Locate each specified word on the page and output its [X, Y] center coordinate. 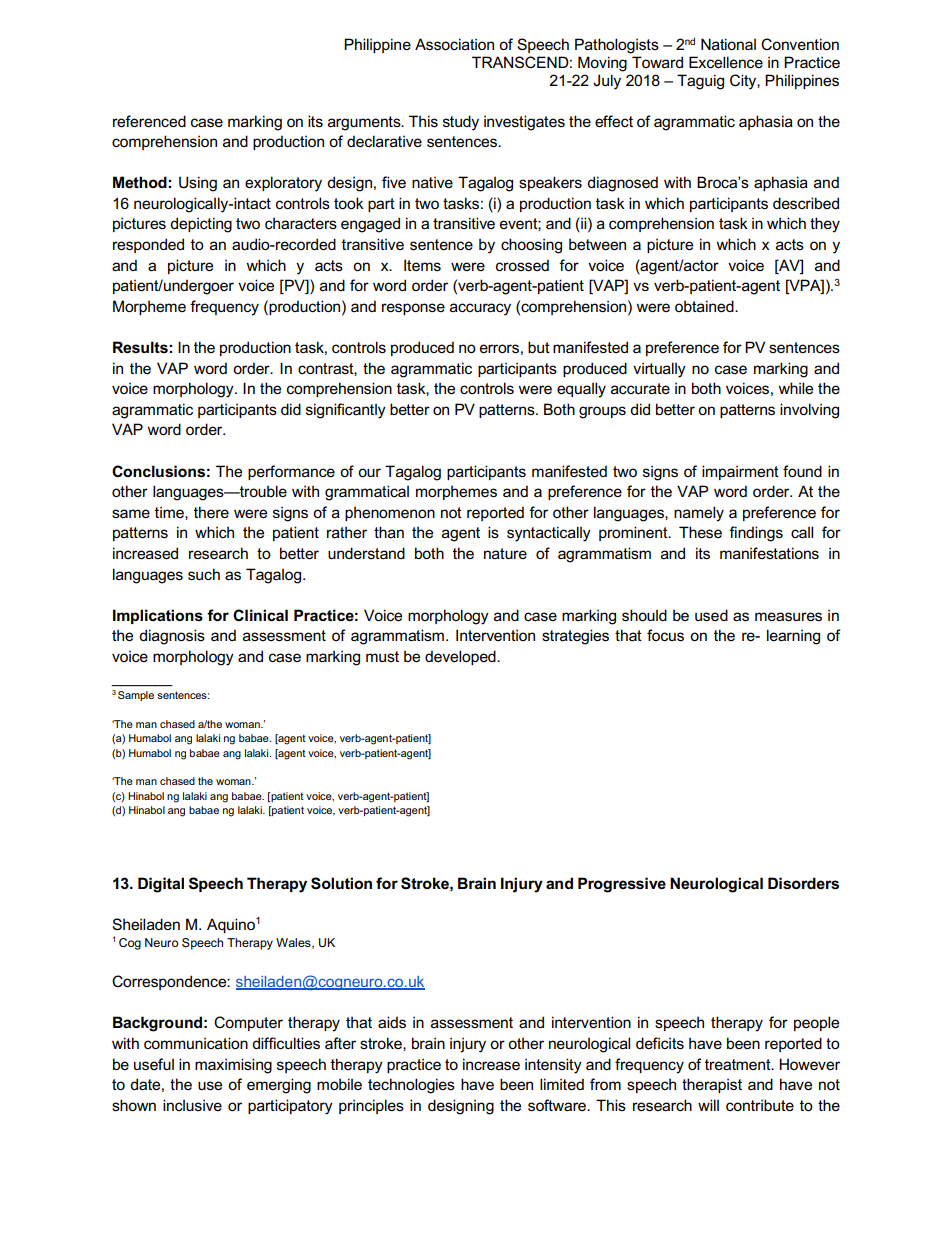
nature [505, 553]
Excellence [726, 62]
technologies [411, 1086]
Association [454, 44]
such [204, 574]
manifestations [769, 553]
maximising [233, 1066]
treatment [739, 1064]
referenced [149, 121]
